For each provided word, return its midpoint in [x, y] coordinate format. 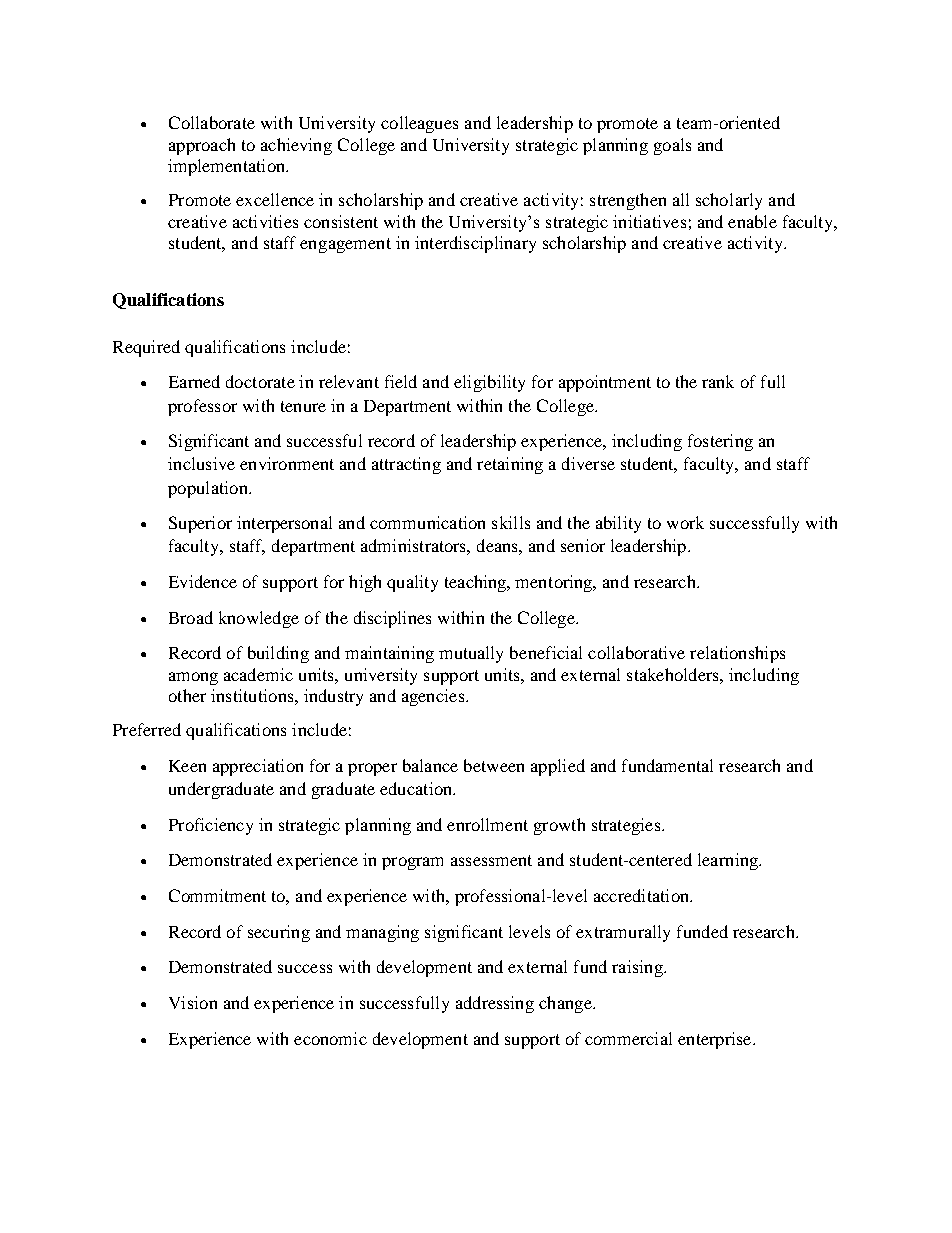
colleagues [419, 124]
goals [672, 146]
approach [202, 146]
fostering [720, 442]
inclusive [201, 463]
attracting [406, 465]
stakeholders [674, 674]
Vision [193, 1002]
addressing [495, 1004]
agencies [434, 697]
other [187, 695]
